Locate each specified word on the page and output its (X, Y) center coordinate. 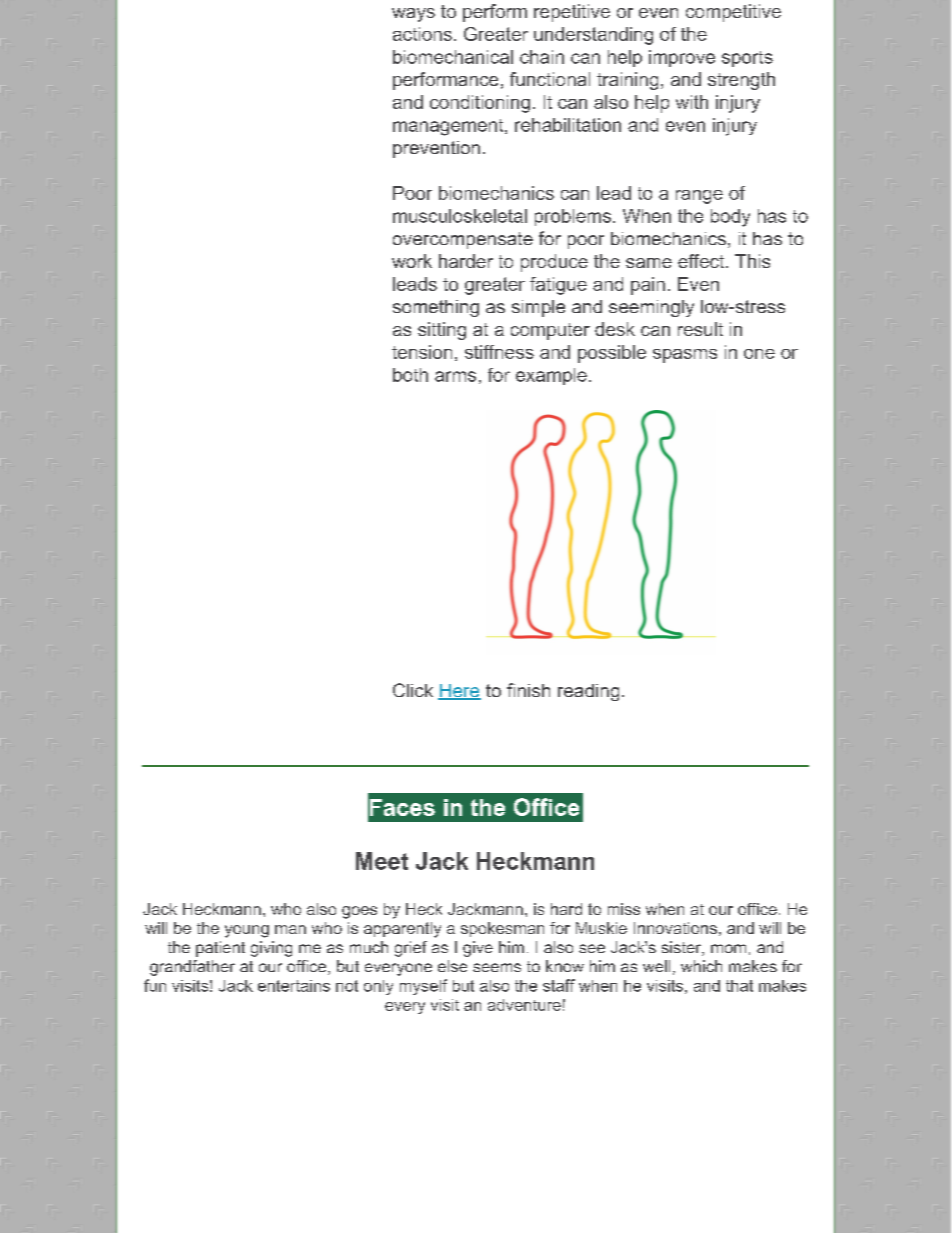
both (410, 375)
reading (588, 692)
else (452, 966)
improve (682, 58)
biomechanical (453, 57)
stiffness (499, 352)
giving (271, 949)
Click (413, 690)
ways (413, 15)
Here (459, 692)
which (701, 966)
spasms (685, 356)
